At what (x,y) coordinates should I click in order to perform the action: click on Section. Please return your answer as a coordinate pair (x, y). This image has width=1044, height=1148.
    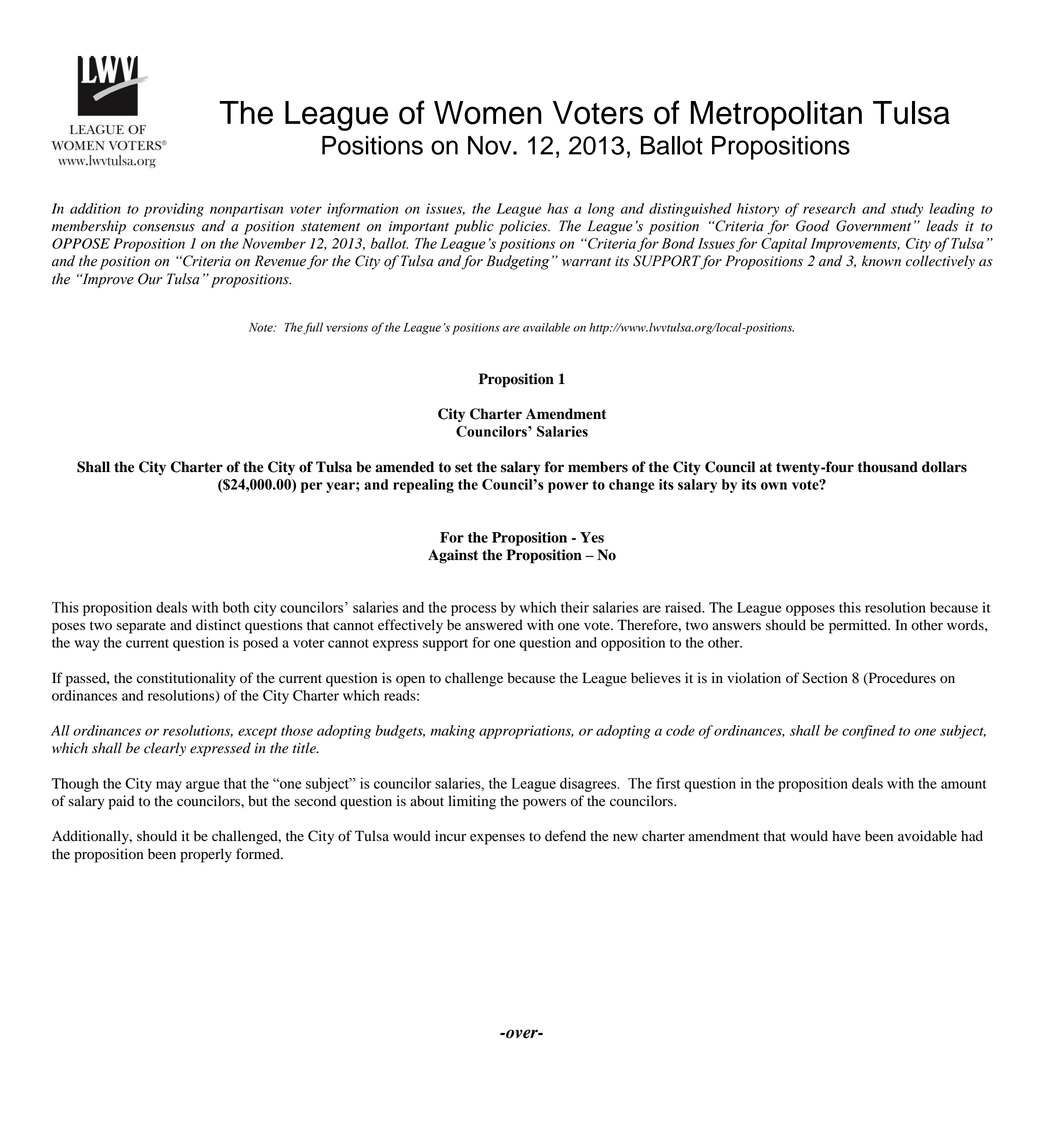
    Looking at the image, I should click on (825, 678).
